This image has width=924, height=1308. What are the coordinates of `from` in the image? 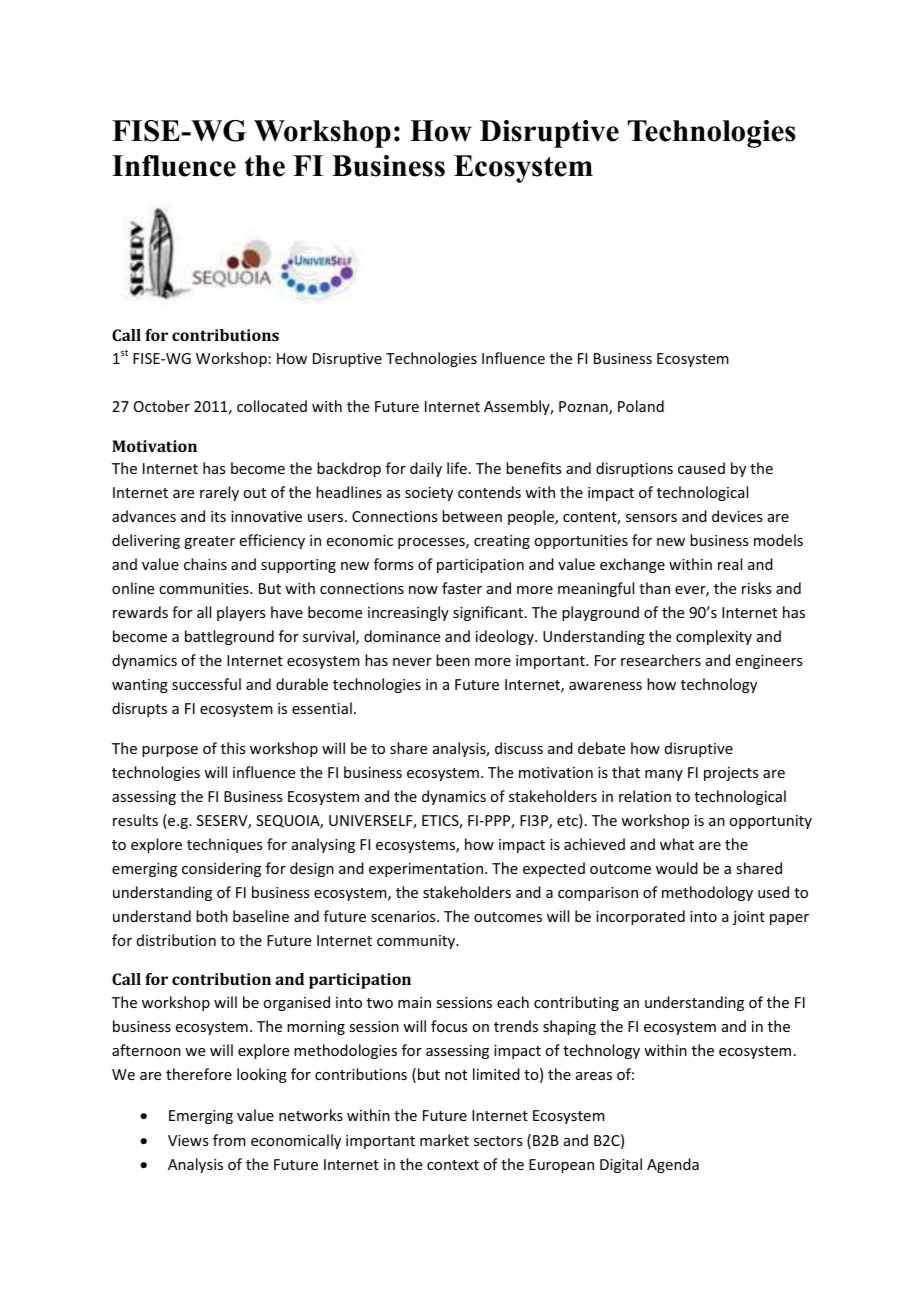 It's located at (229, 1140).
